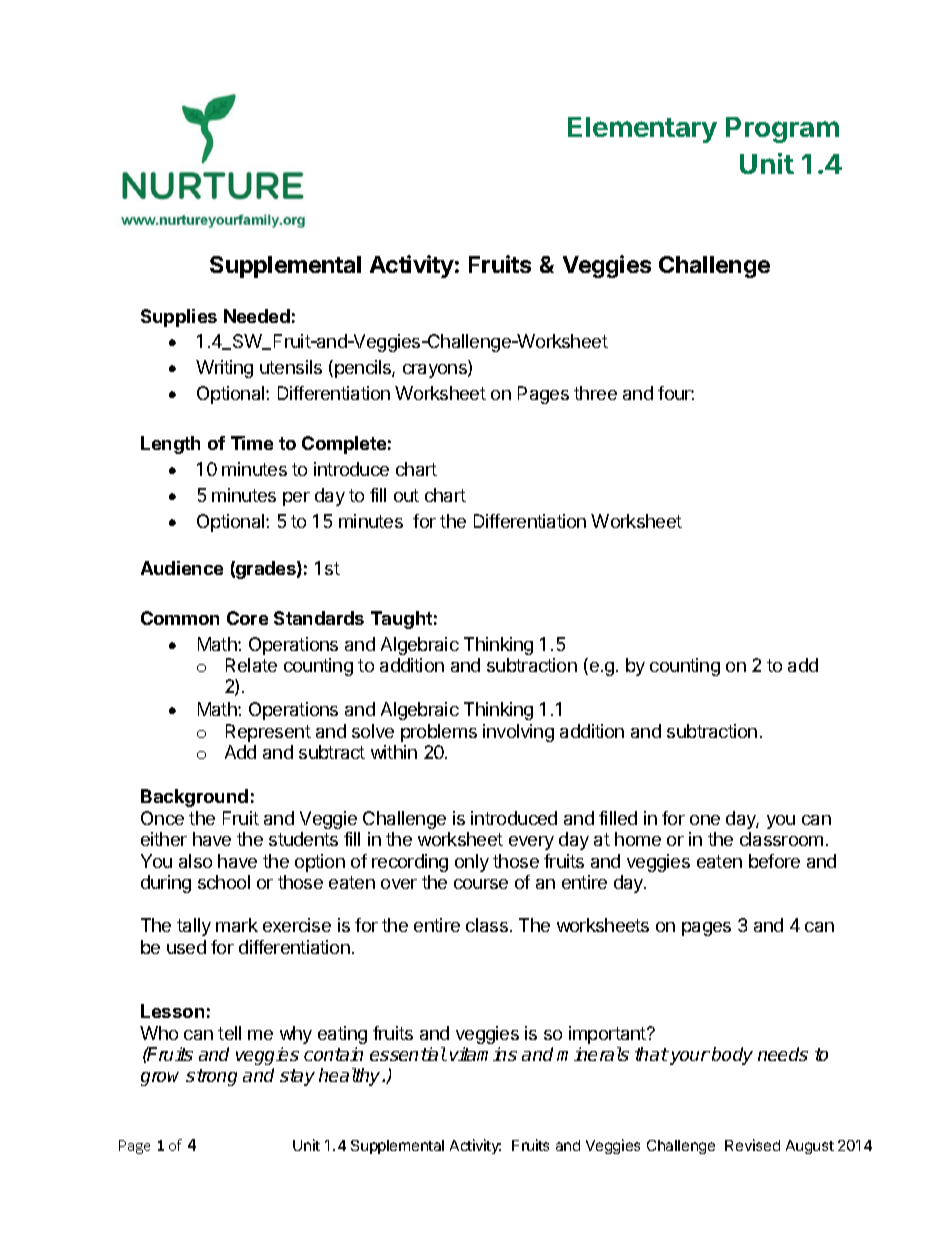 The height and width of the page is (1233, 952). What do you see at coordinates (642, 130) in the page?
I see `Elementary` at bounding box center [642, 130].
